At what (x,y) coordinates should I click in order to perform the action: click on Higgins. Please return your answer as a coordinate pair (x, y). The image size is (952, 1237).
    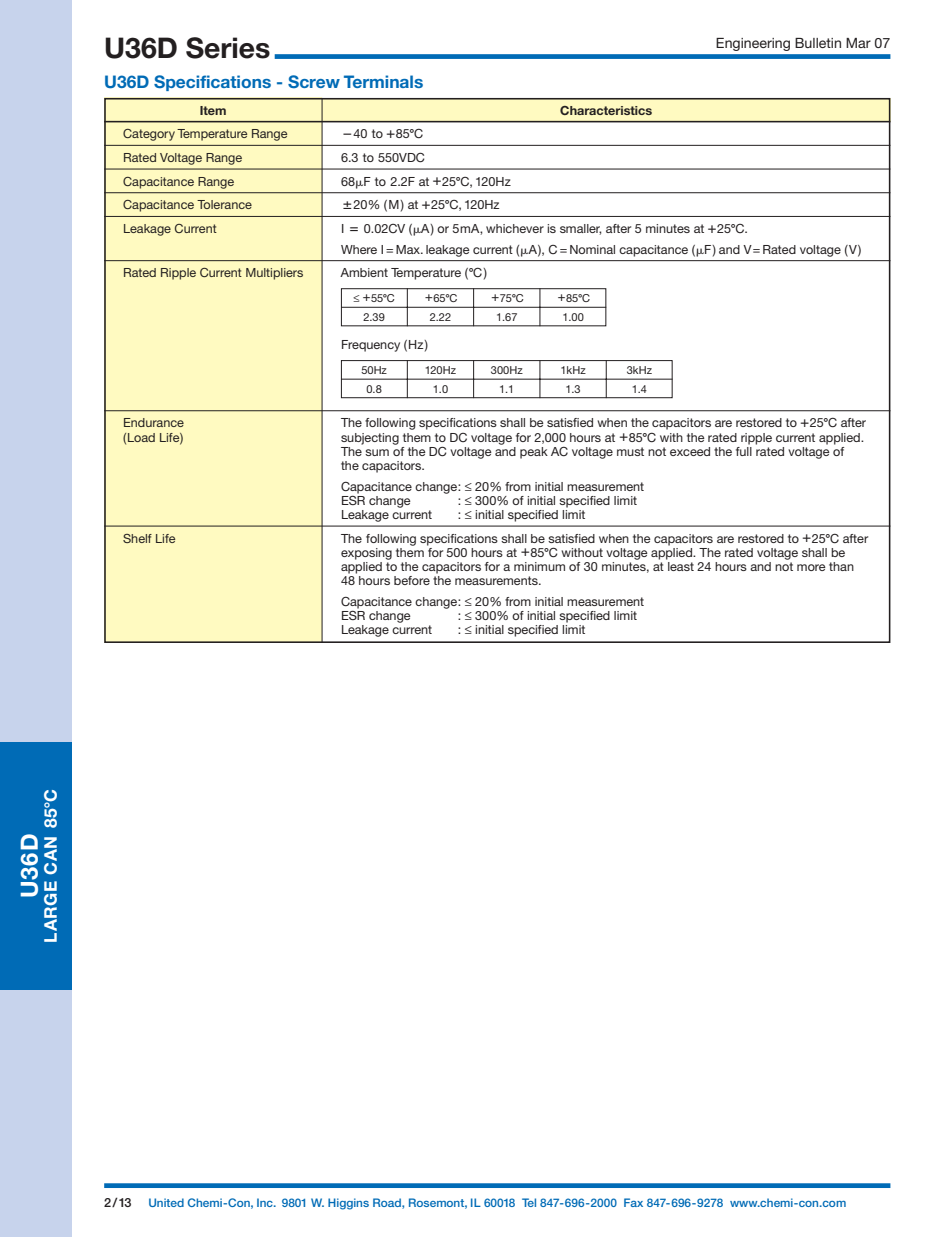
    Looking at the image, I should click on (348, 1204).
